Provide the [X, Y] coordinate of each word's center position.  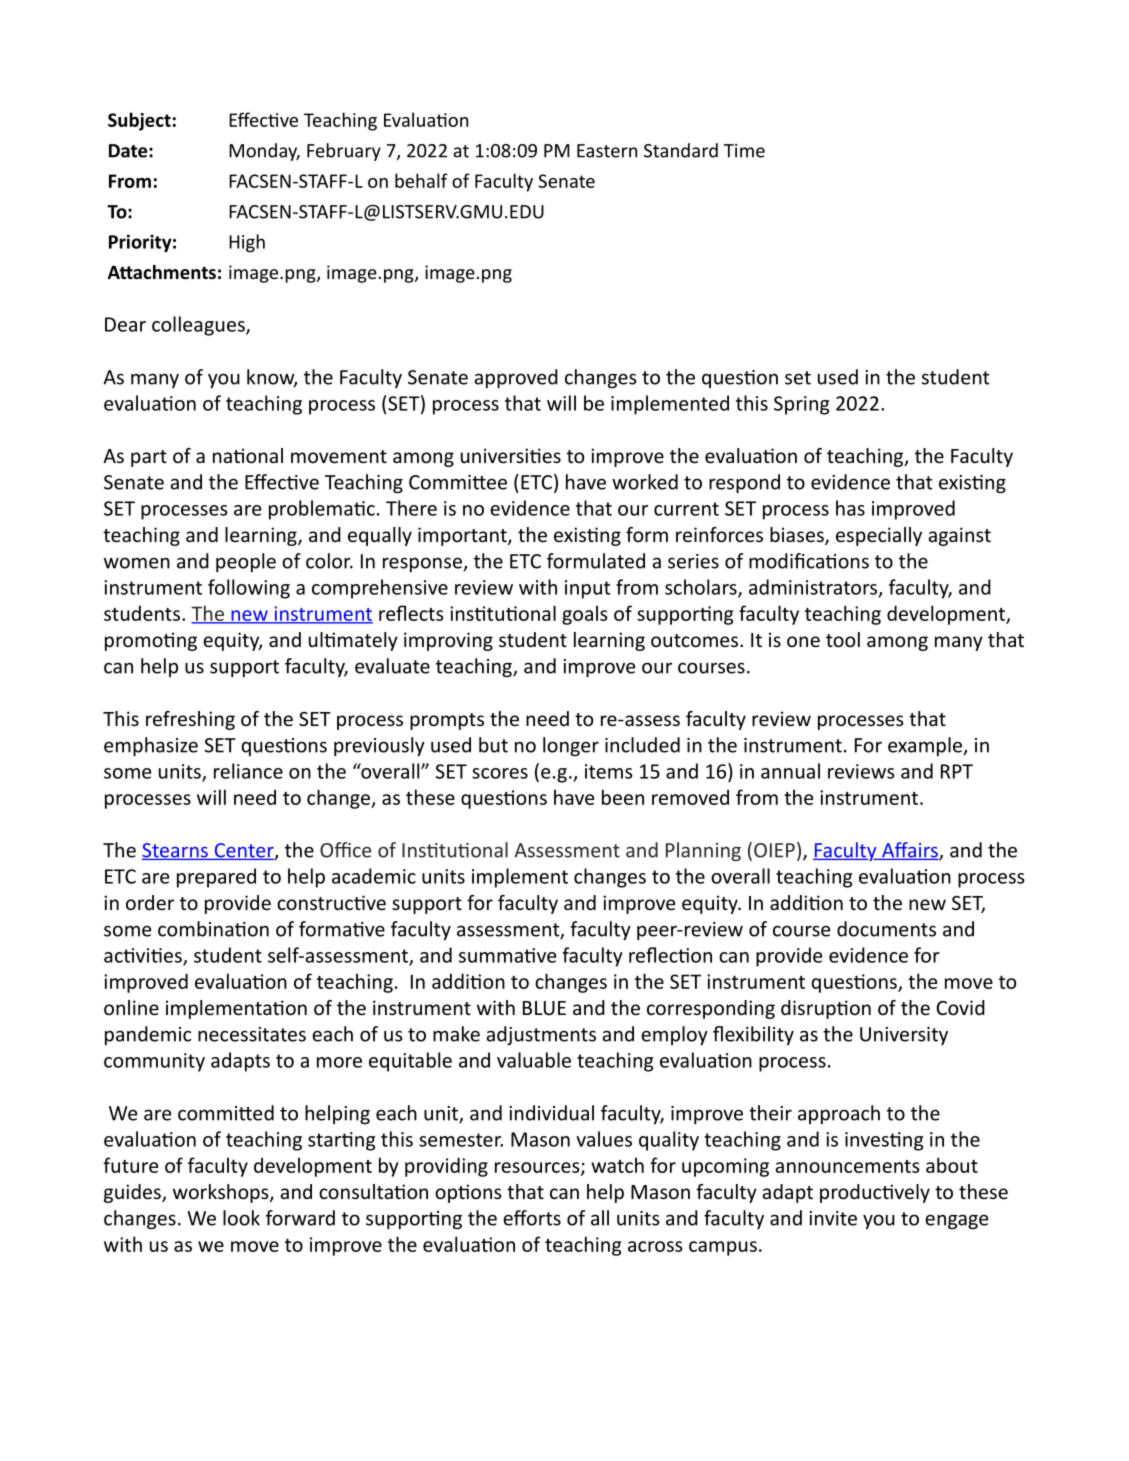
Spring [801, 405]
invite [833, 1218]
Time [744, 151]
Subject [139, 121]
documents [886, 929]
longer [571, 746]
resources [538, 1168]
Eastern [607, 151]
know [272, 378]
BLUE [544, 1008]
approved [516, 378]
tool [843, 639]
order [150, 902]
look [241, 1218]
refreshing [190, 720]
